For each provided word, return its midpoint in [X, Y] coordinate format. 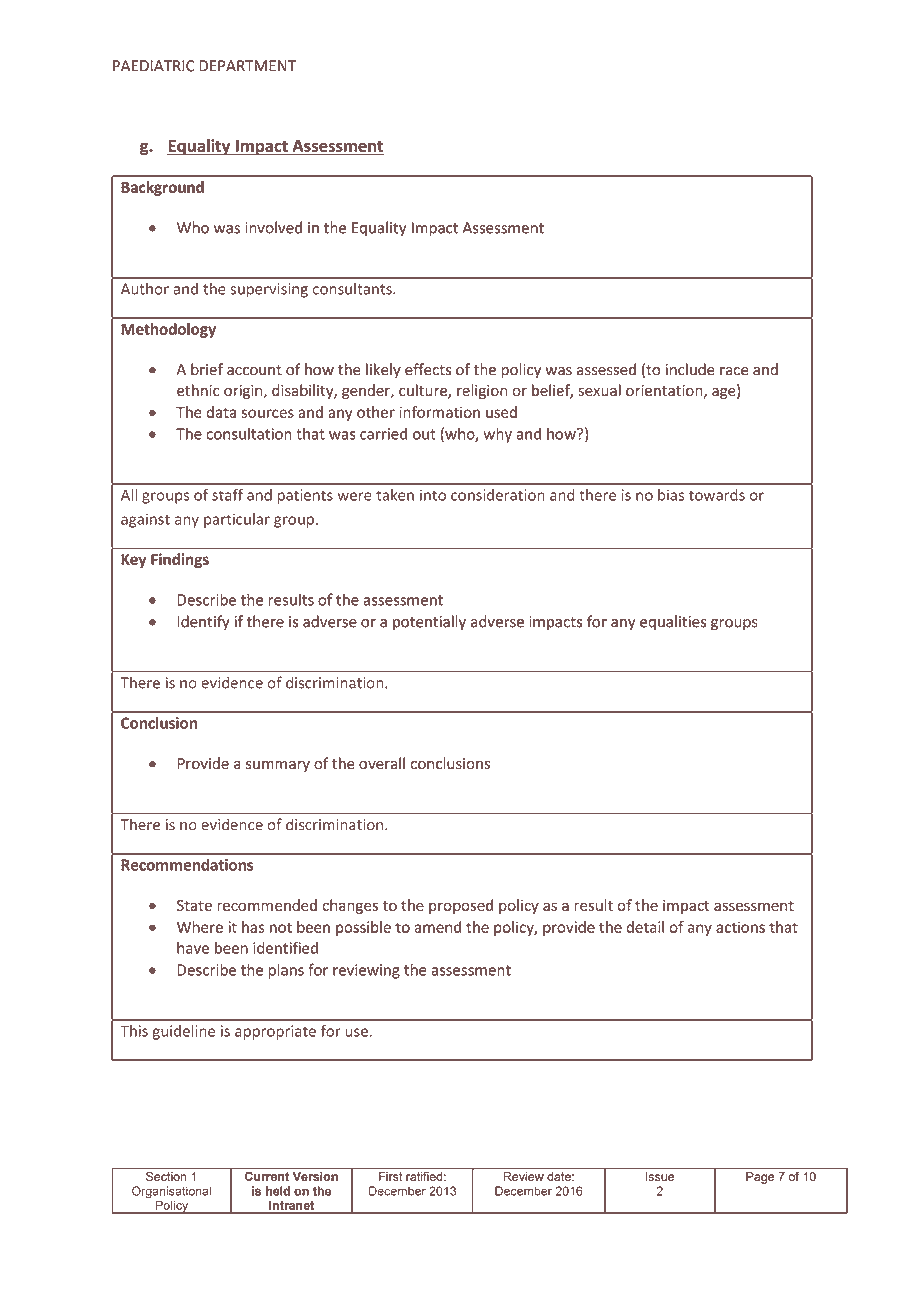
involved [273, 227]
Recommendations [187, 865]
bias [671, 495]
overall [382, 763]
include [690, 369]
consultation [249, 433]
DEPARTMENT [247, 66]
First [391, 1175]
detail [645, 927]
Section [166, 1175]
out [424, 434]
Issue [660, 1175]
